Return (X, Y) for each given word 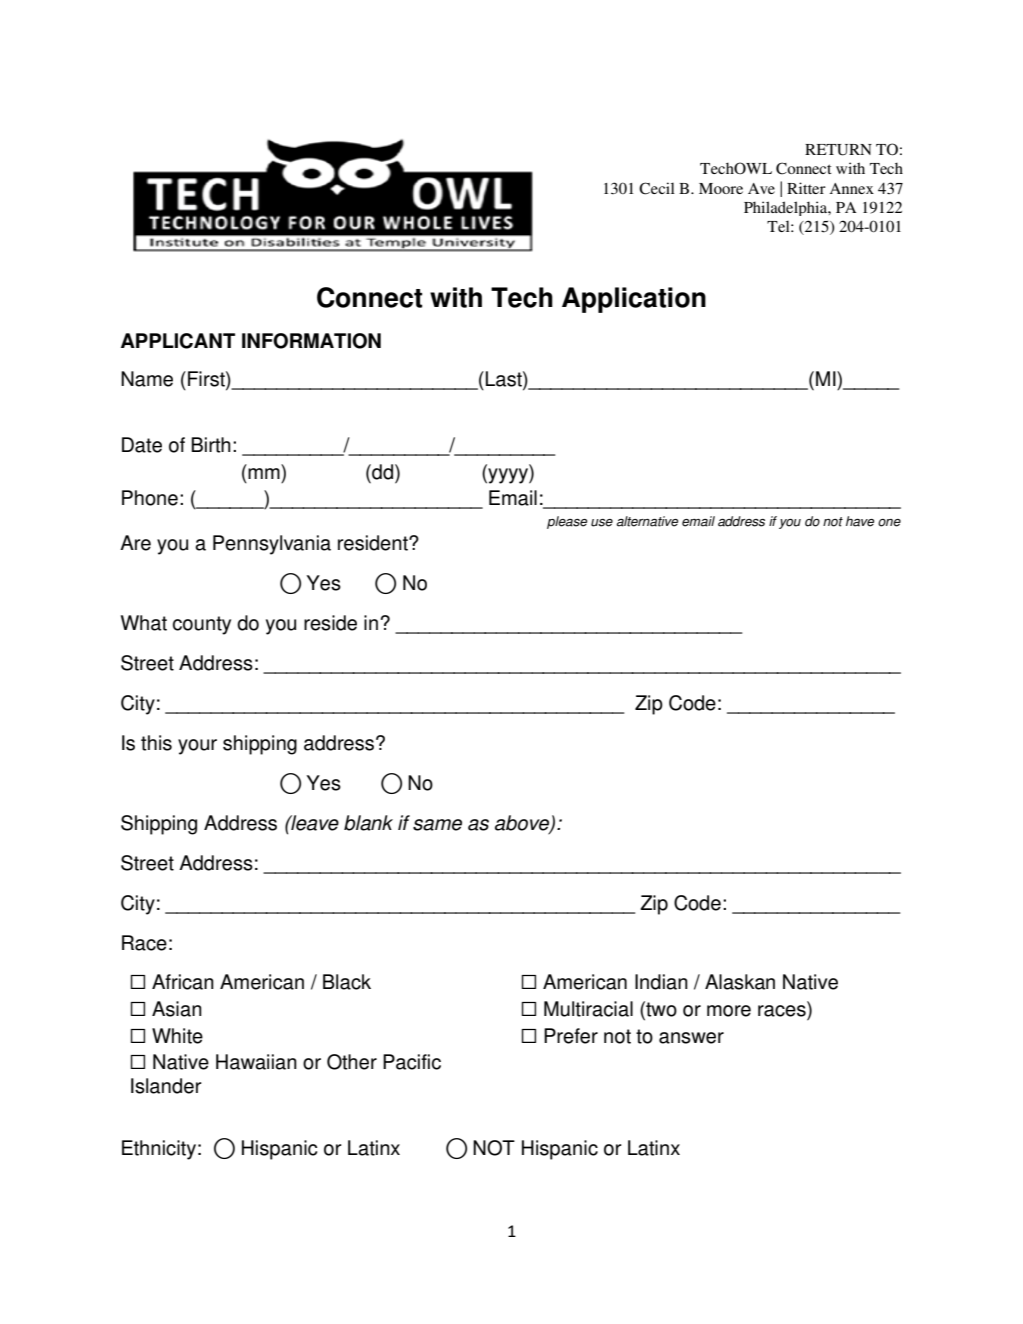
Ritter (806, 188)
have (860, 521)
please (567, 522)
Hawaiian (256, 1062)
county (202, 625)
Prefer (571, 1036)
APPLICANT (178, 341)
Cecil (657, 188)
